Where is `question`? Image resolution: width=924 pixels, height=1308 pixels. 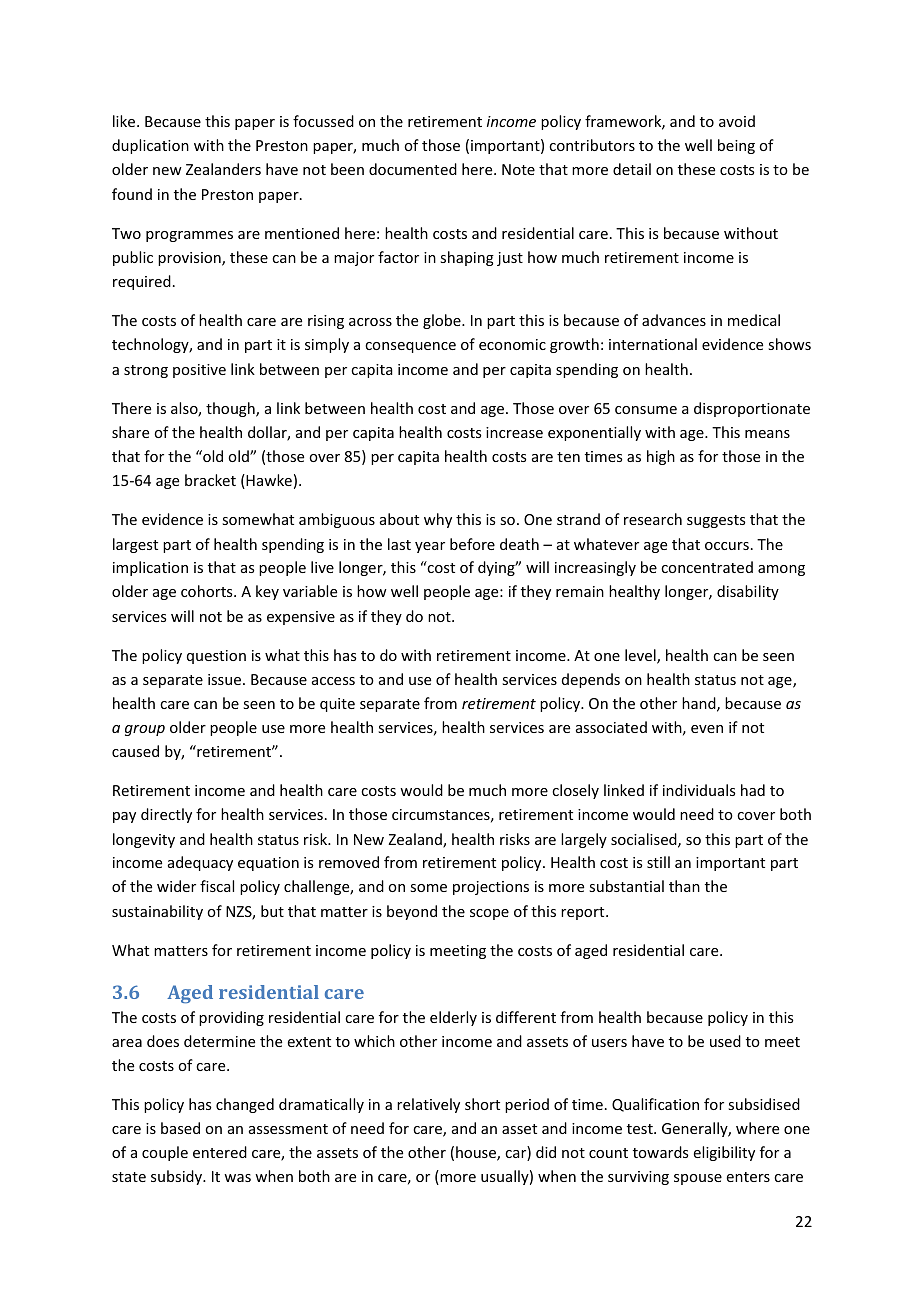
question is located at coordinates (216, 657).
